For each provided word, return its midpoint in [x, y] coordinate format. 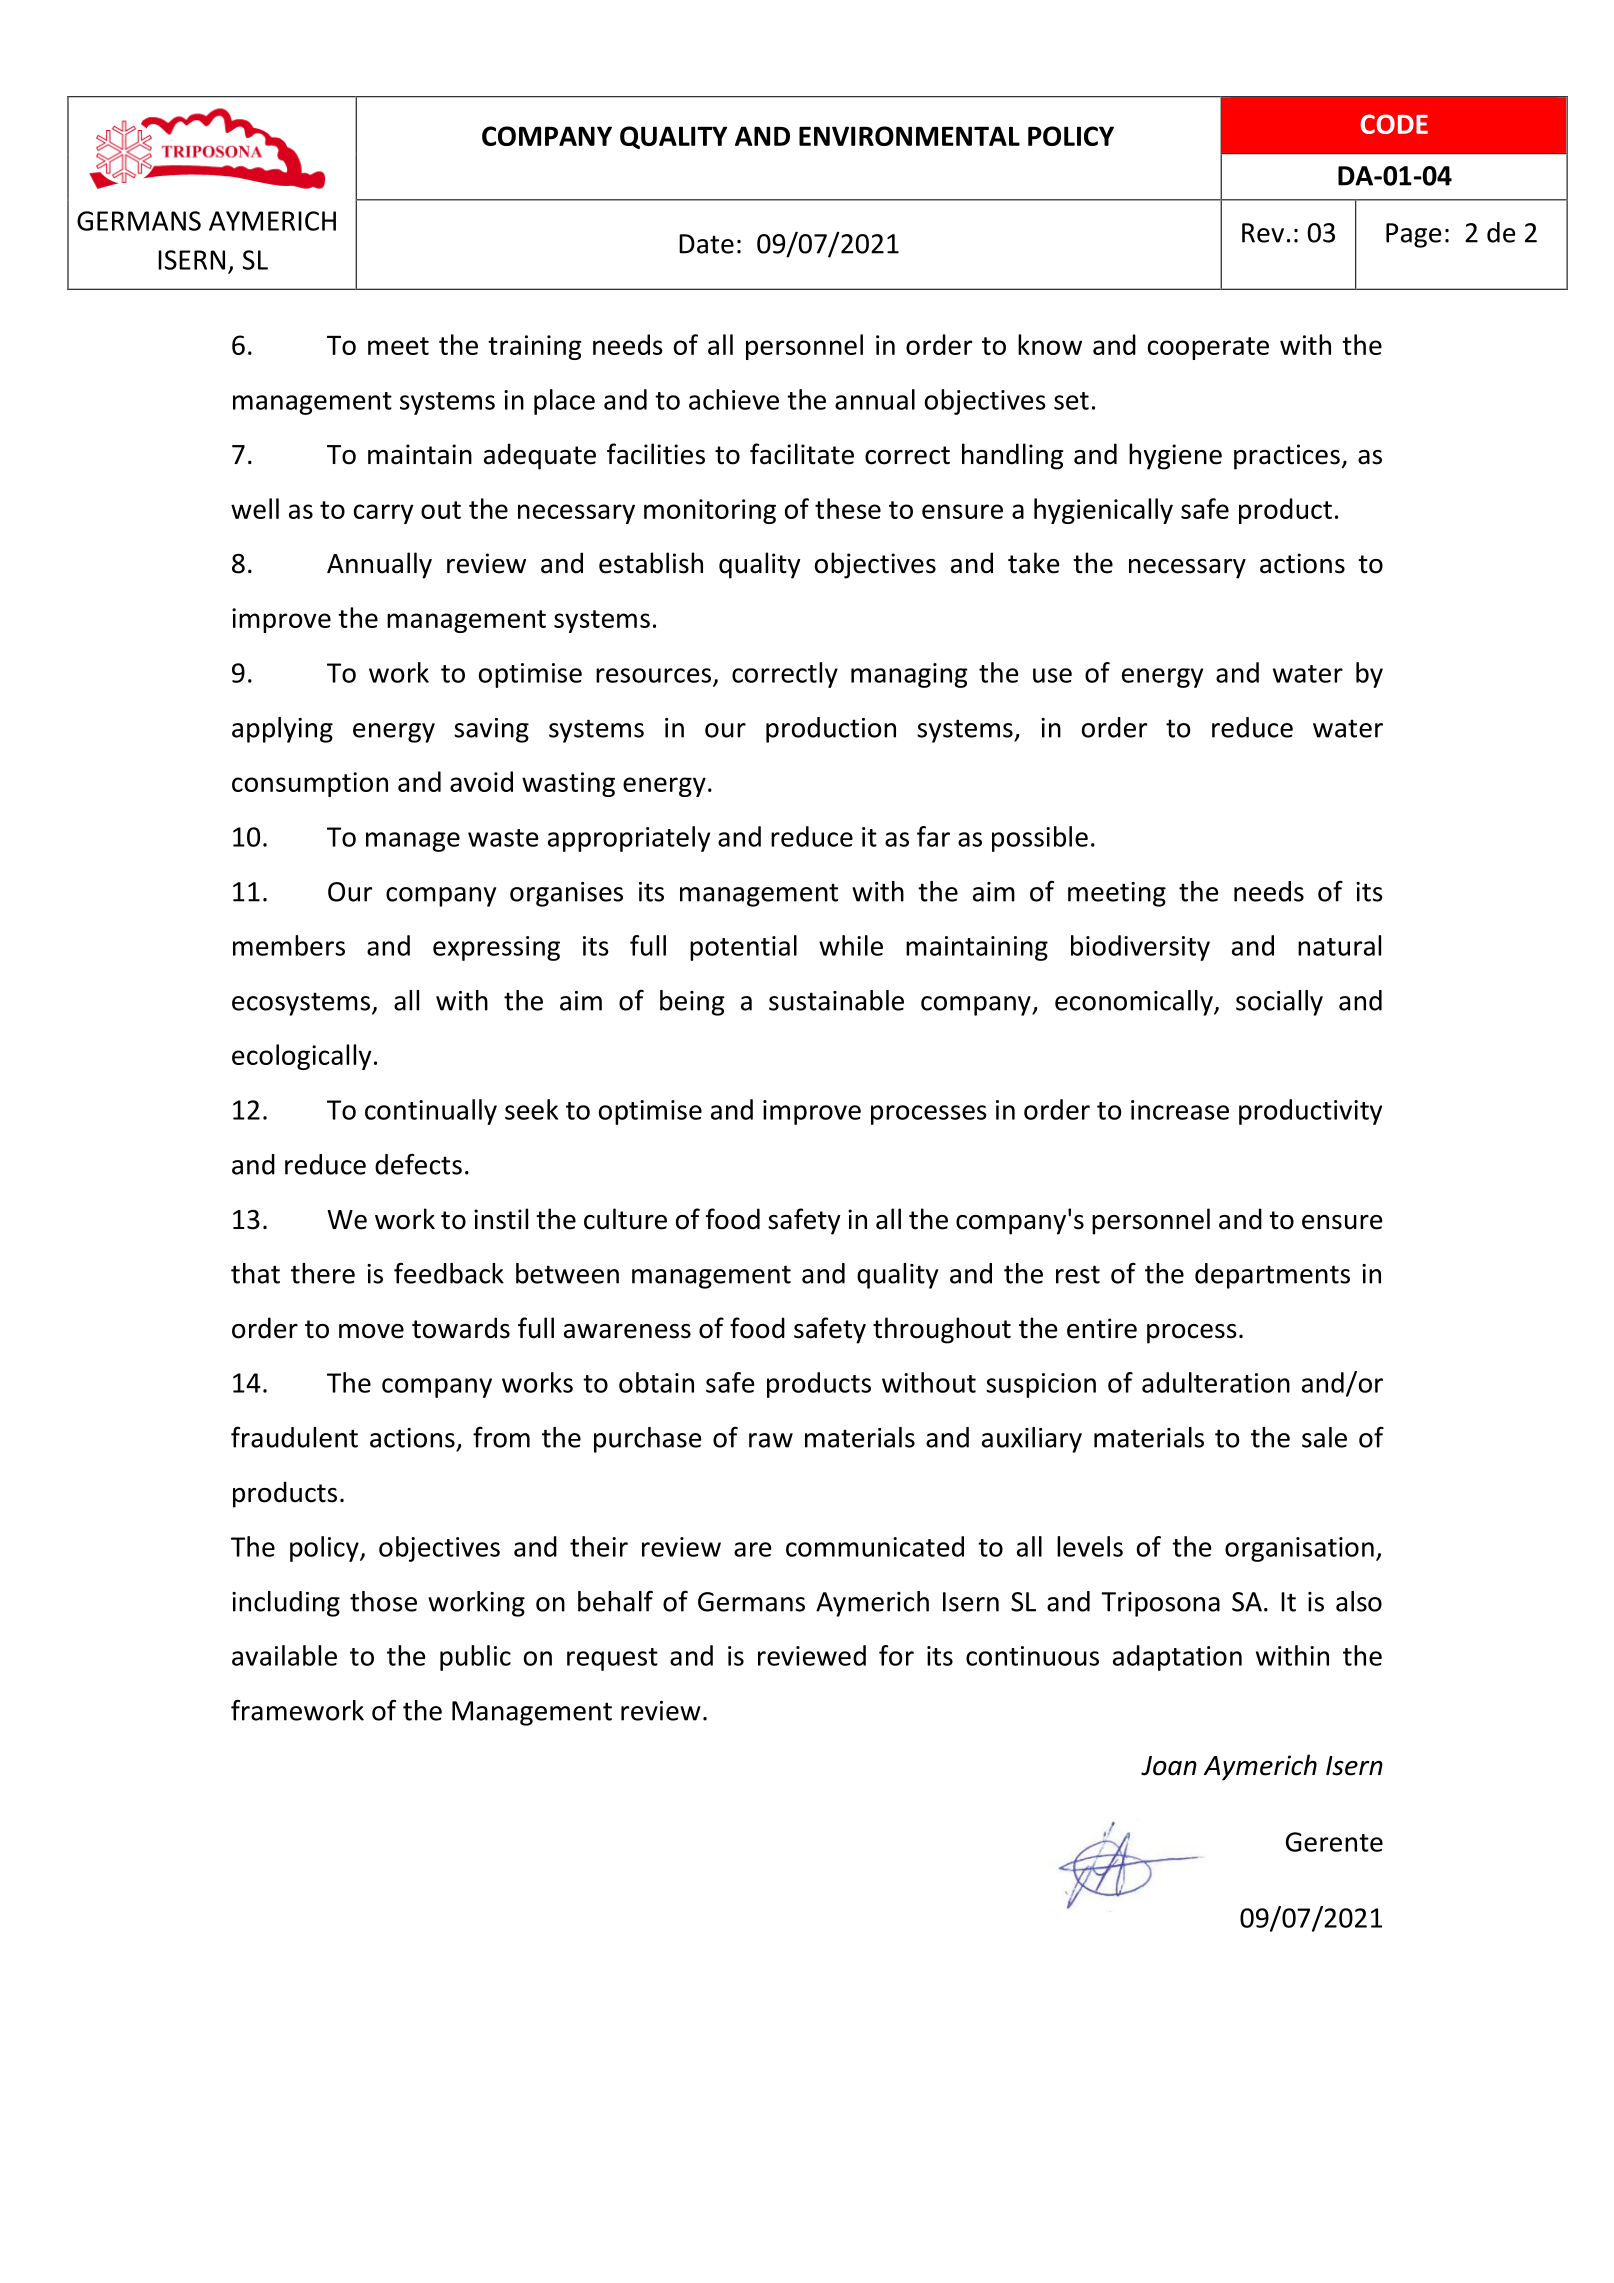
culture [625, 1219]
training [534, 347]
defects [418, 1164]
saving [491, 730]
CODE [1394, 124]
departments [1272, 1276]
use [1052, 675]
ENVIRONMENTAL [909, 136]
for [896, 1655]
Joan [1169, 1766]
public [475, 1658]
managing [909, 675]
